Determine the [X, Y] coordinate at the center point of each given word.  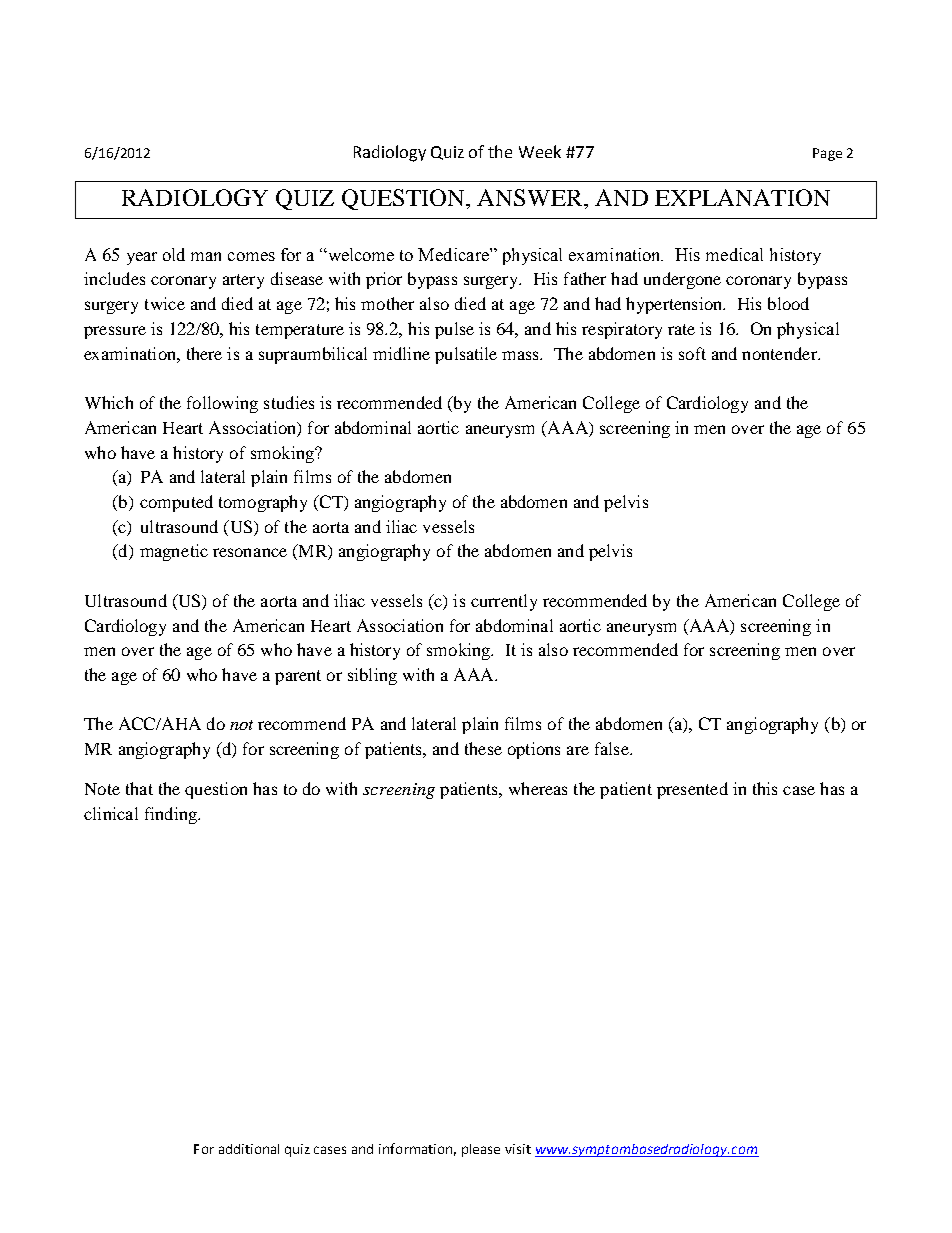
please [481, 1150]
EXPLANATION [742, 197]
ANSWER [531, 197]
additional [249, 1149]
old [174, 254]
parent [298, 677]
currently [504, 602]
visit [518, 1149]
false [613, 748]
